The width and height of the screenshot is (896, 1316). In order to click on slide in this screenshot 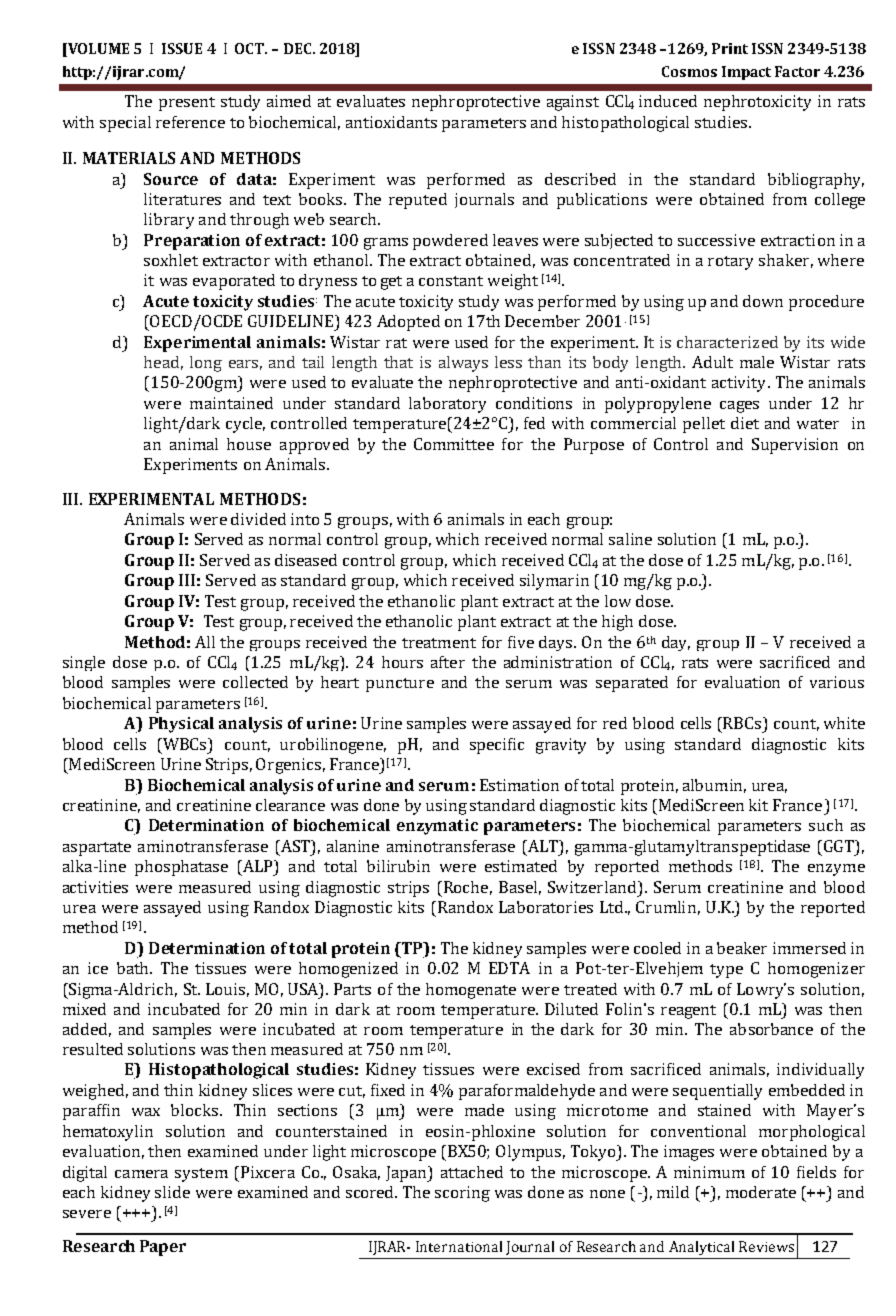, I will do `click(172, 1192)`.
